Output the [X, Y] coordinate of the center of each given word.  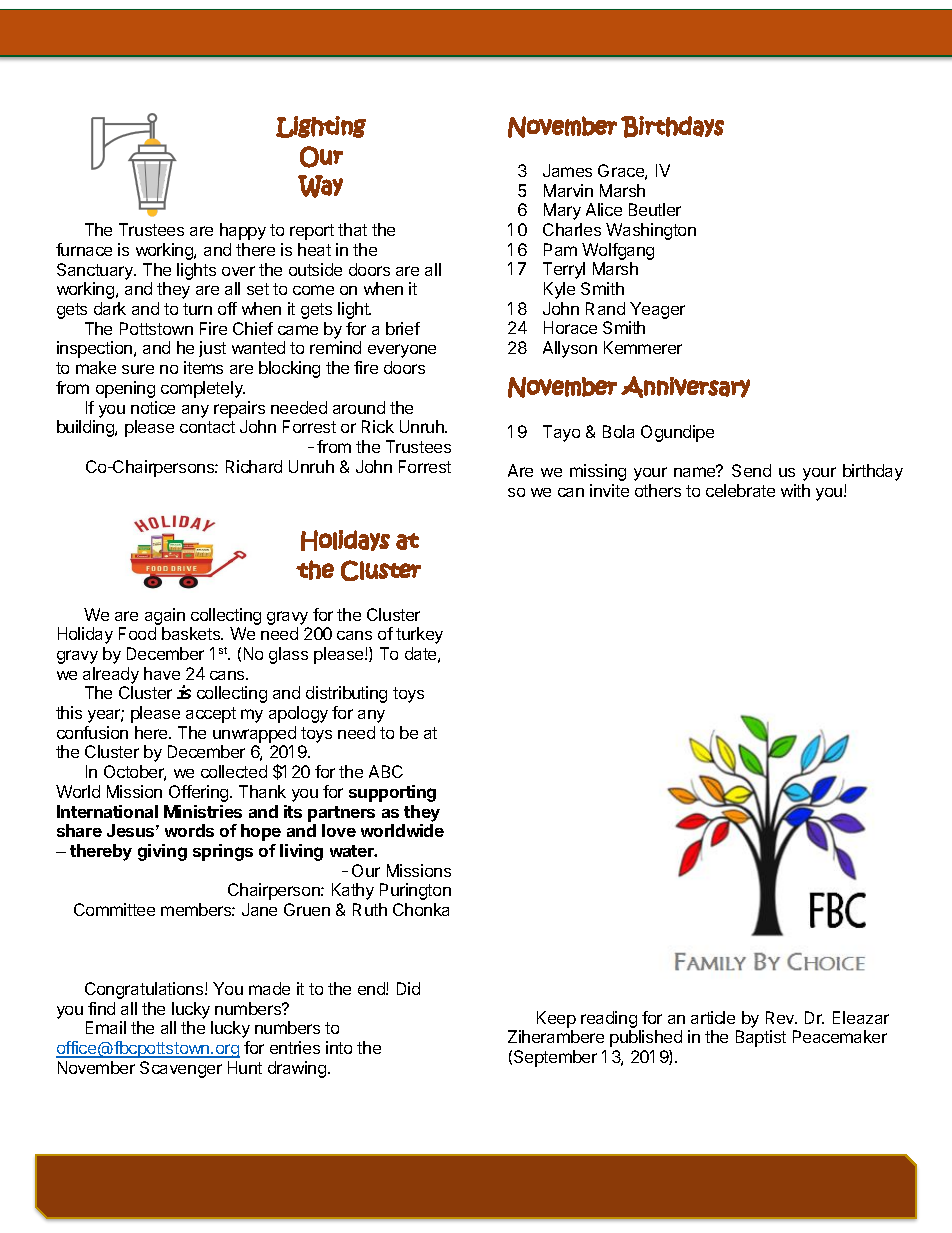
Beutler [655, 209]
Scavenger [181, 1069]
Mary [562, 211]
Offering [200, 793]
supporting [392, 793]
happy [243, 231]
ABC [386, 771]
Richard [254, 466]
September [555, 1058]
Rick [378, 426]
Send [751, 470]
